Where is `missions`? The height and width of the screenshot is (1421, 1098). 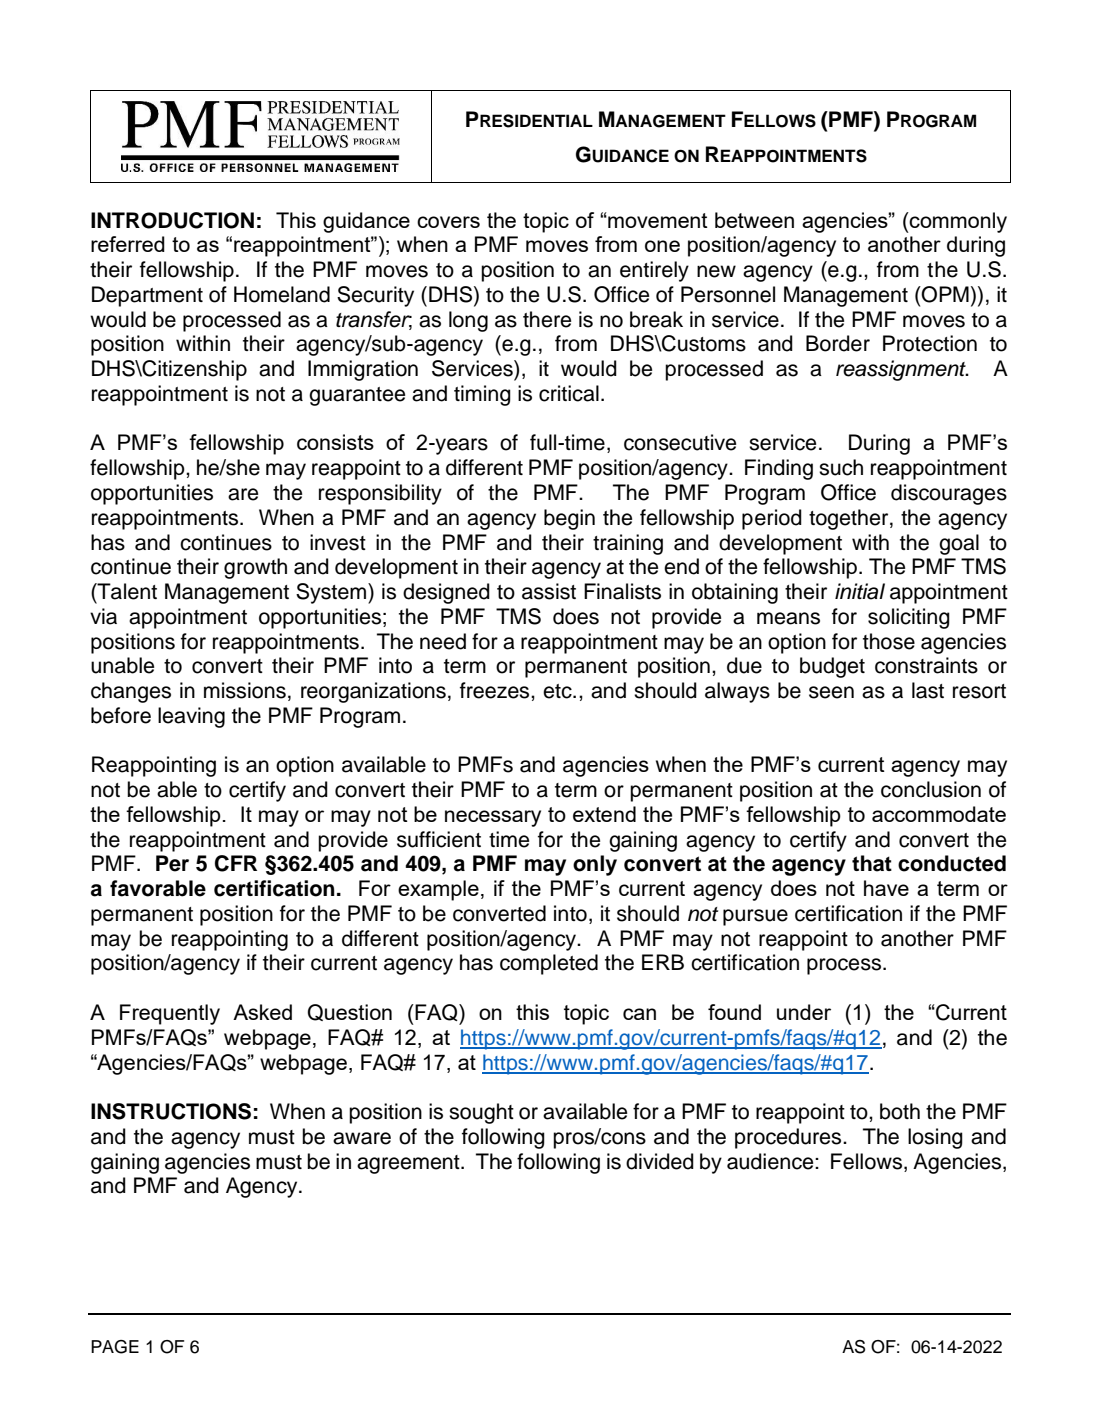 missions is located at coordinates (245, 690).
